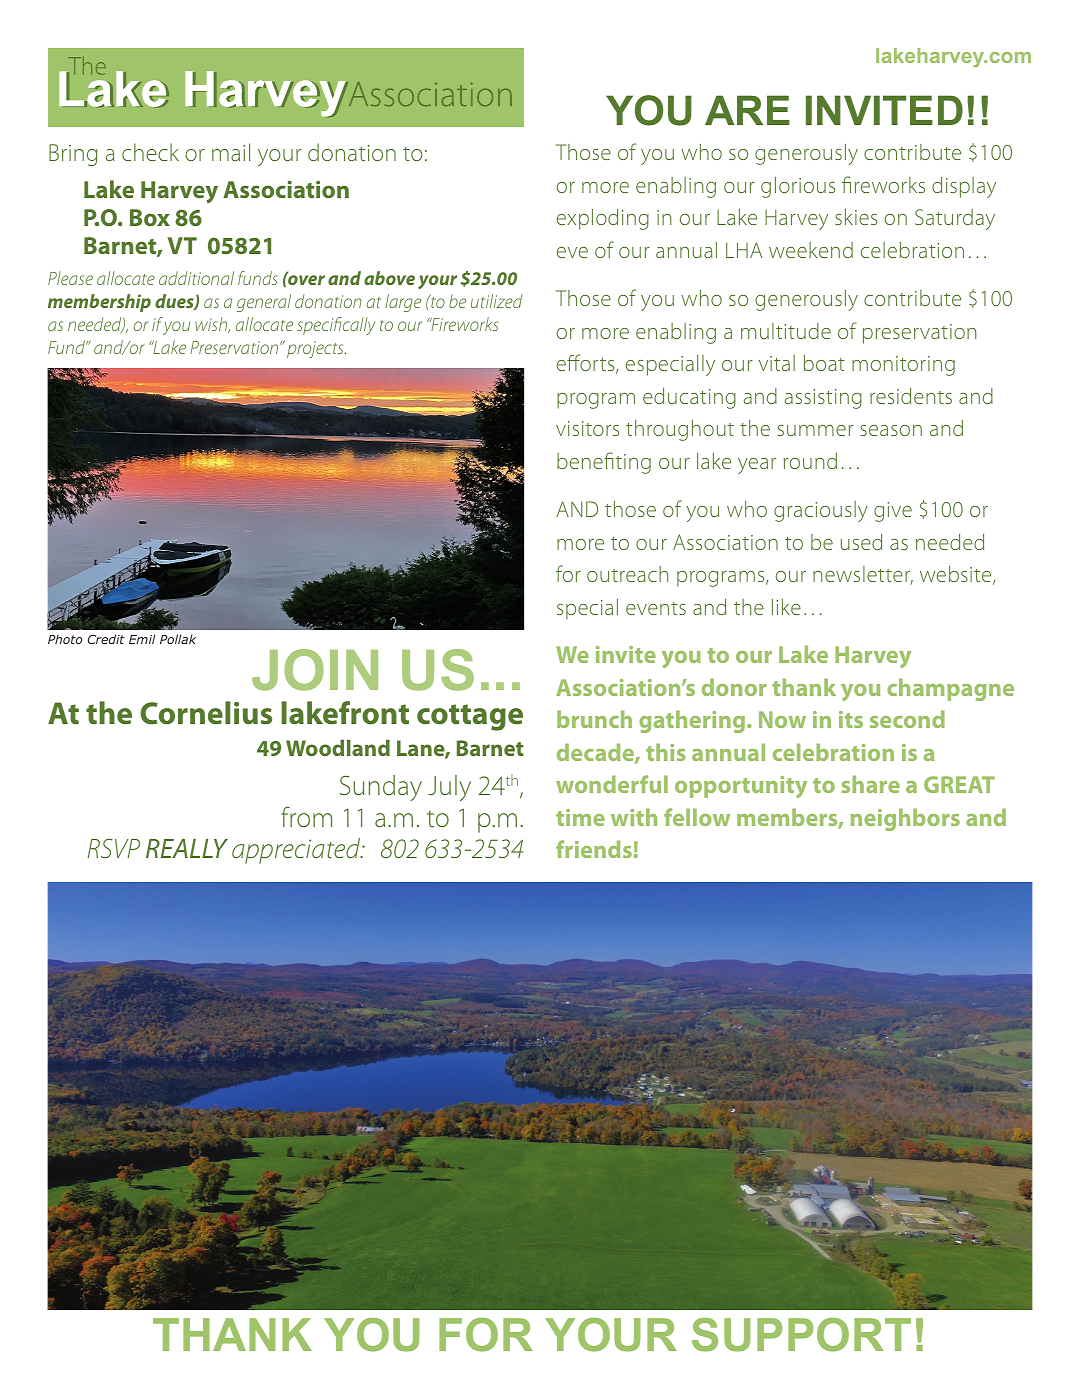 The height and width of the document is (1397, 1080). What do you see at coordinates (856, 217) in the document?
I see `skies` at bounding box center [856, 217].
